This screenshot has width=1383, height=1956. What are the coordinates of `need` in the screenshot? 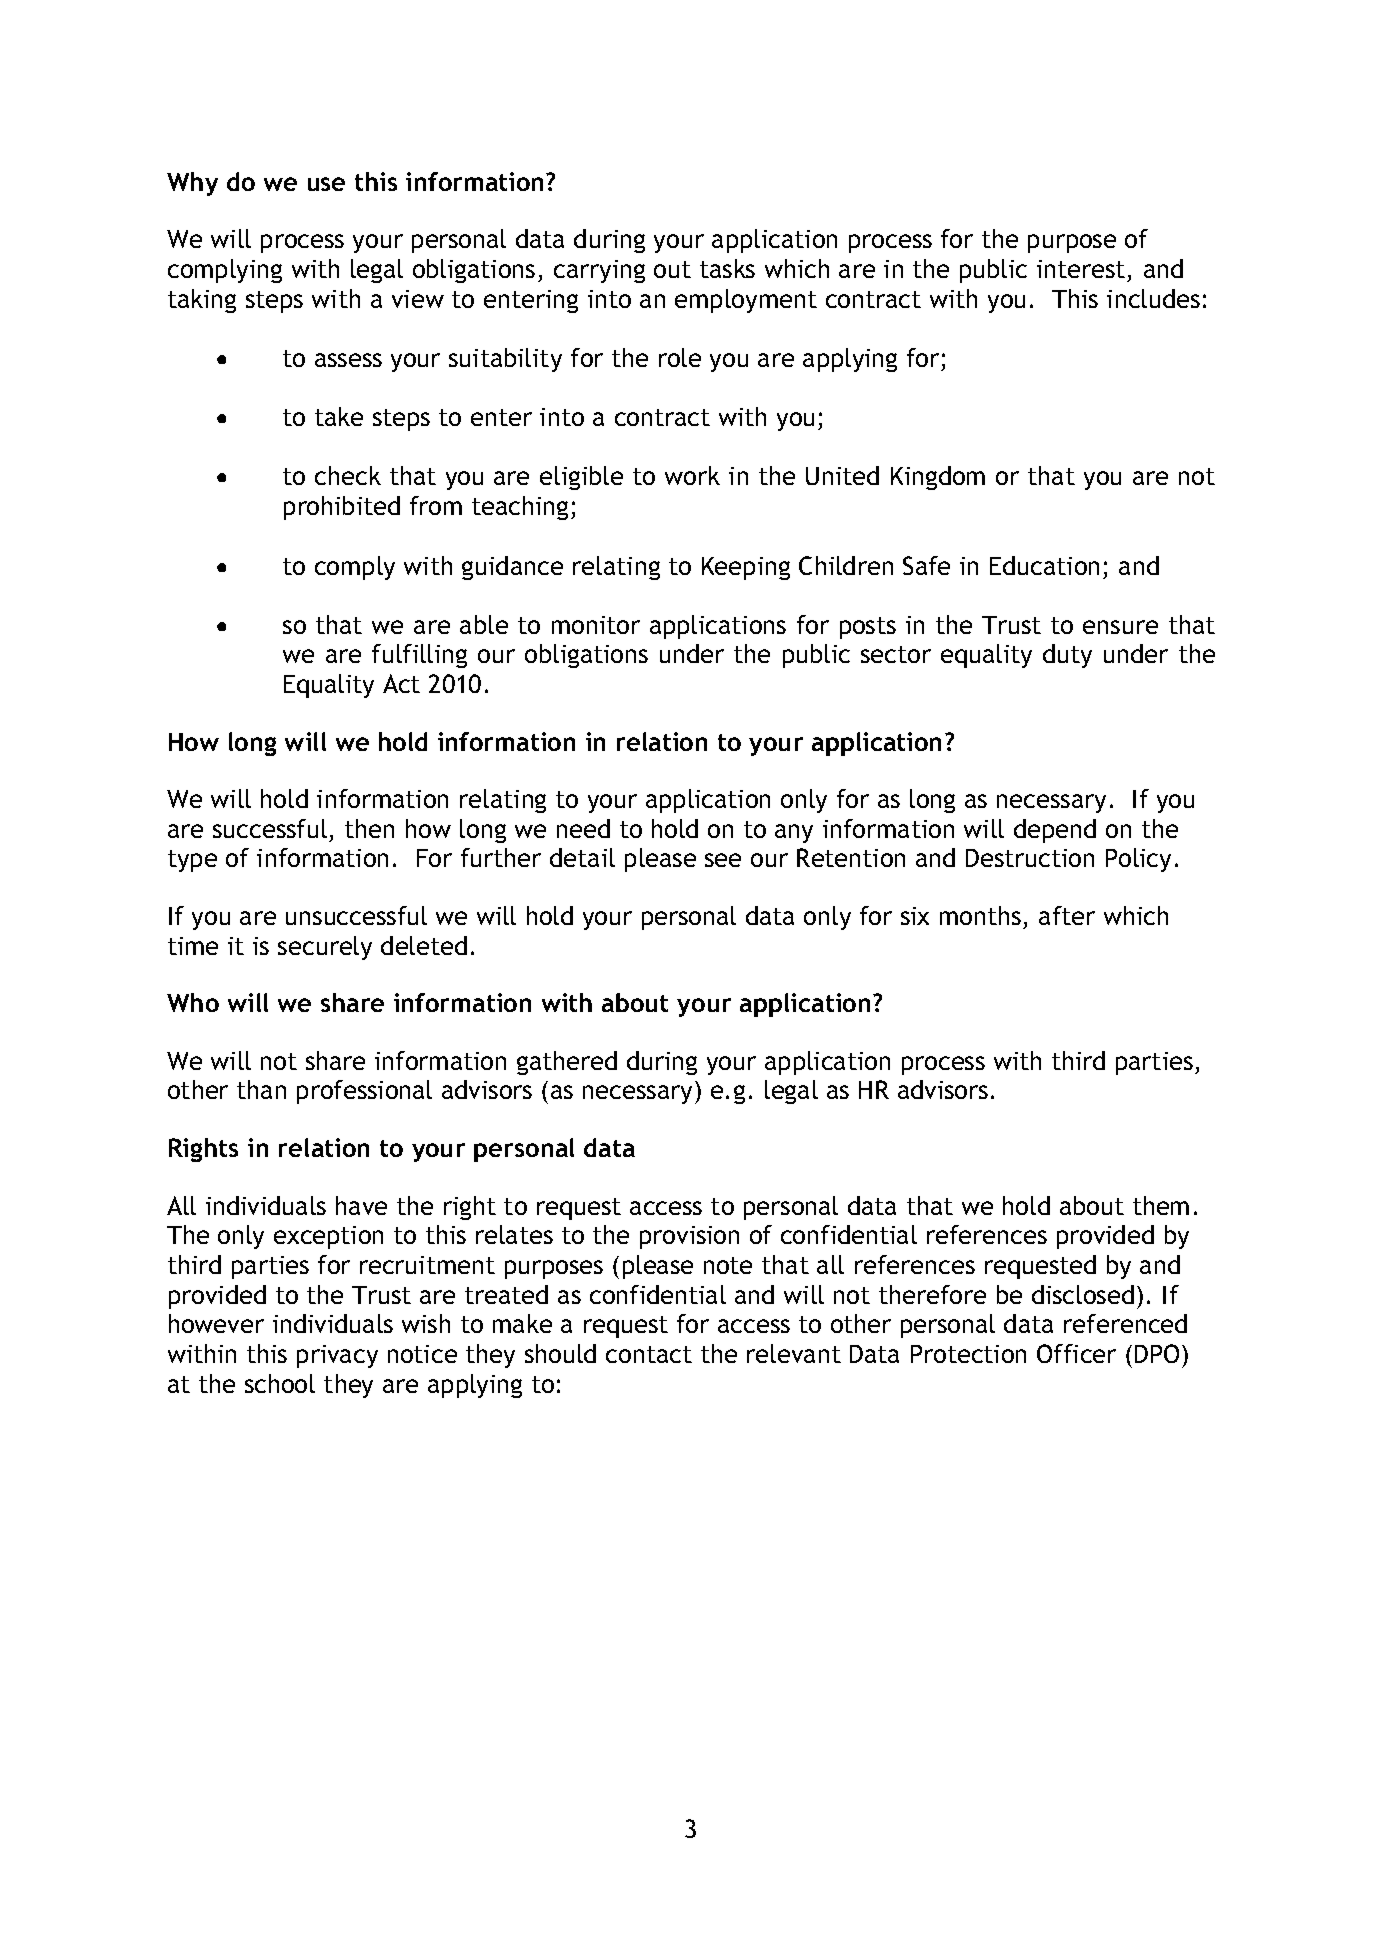 It's located at (583, 828).
